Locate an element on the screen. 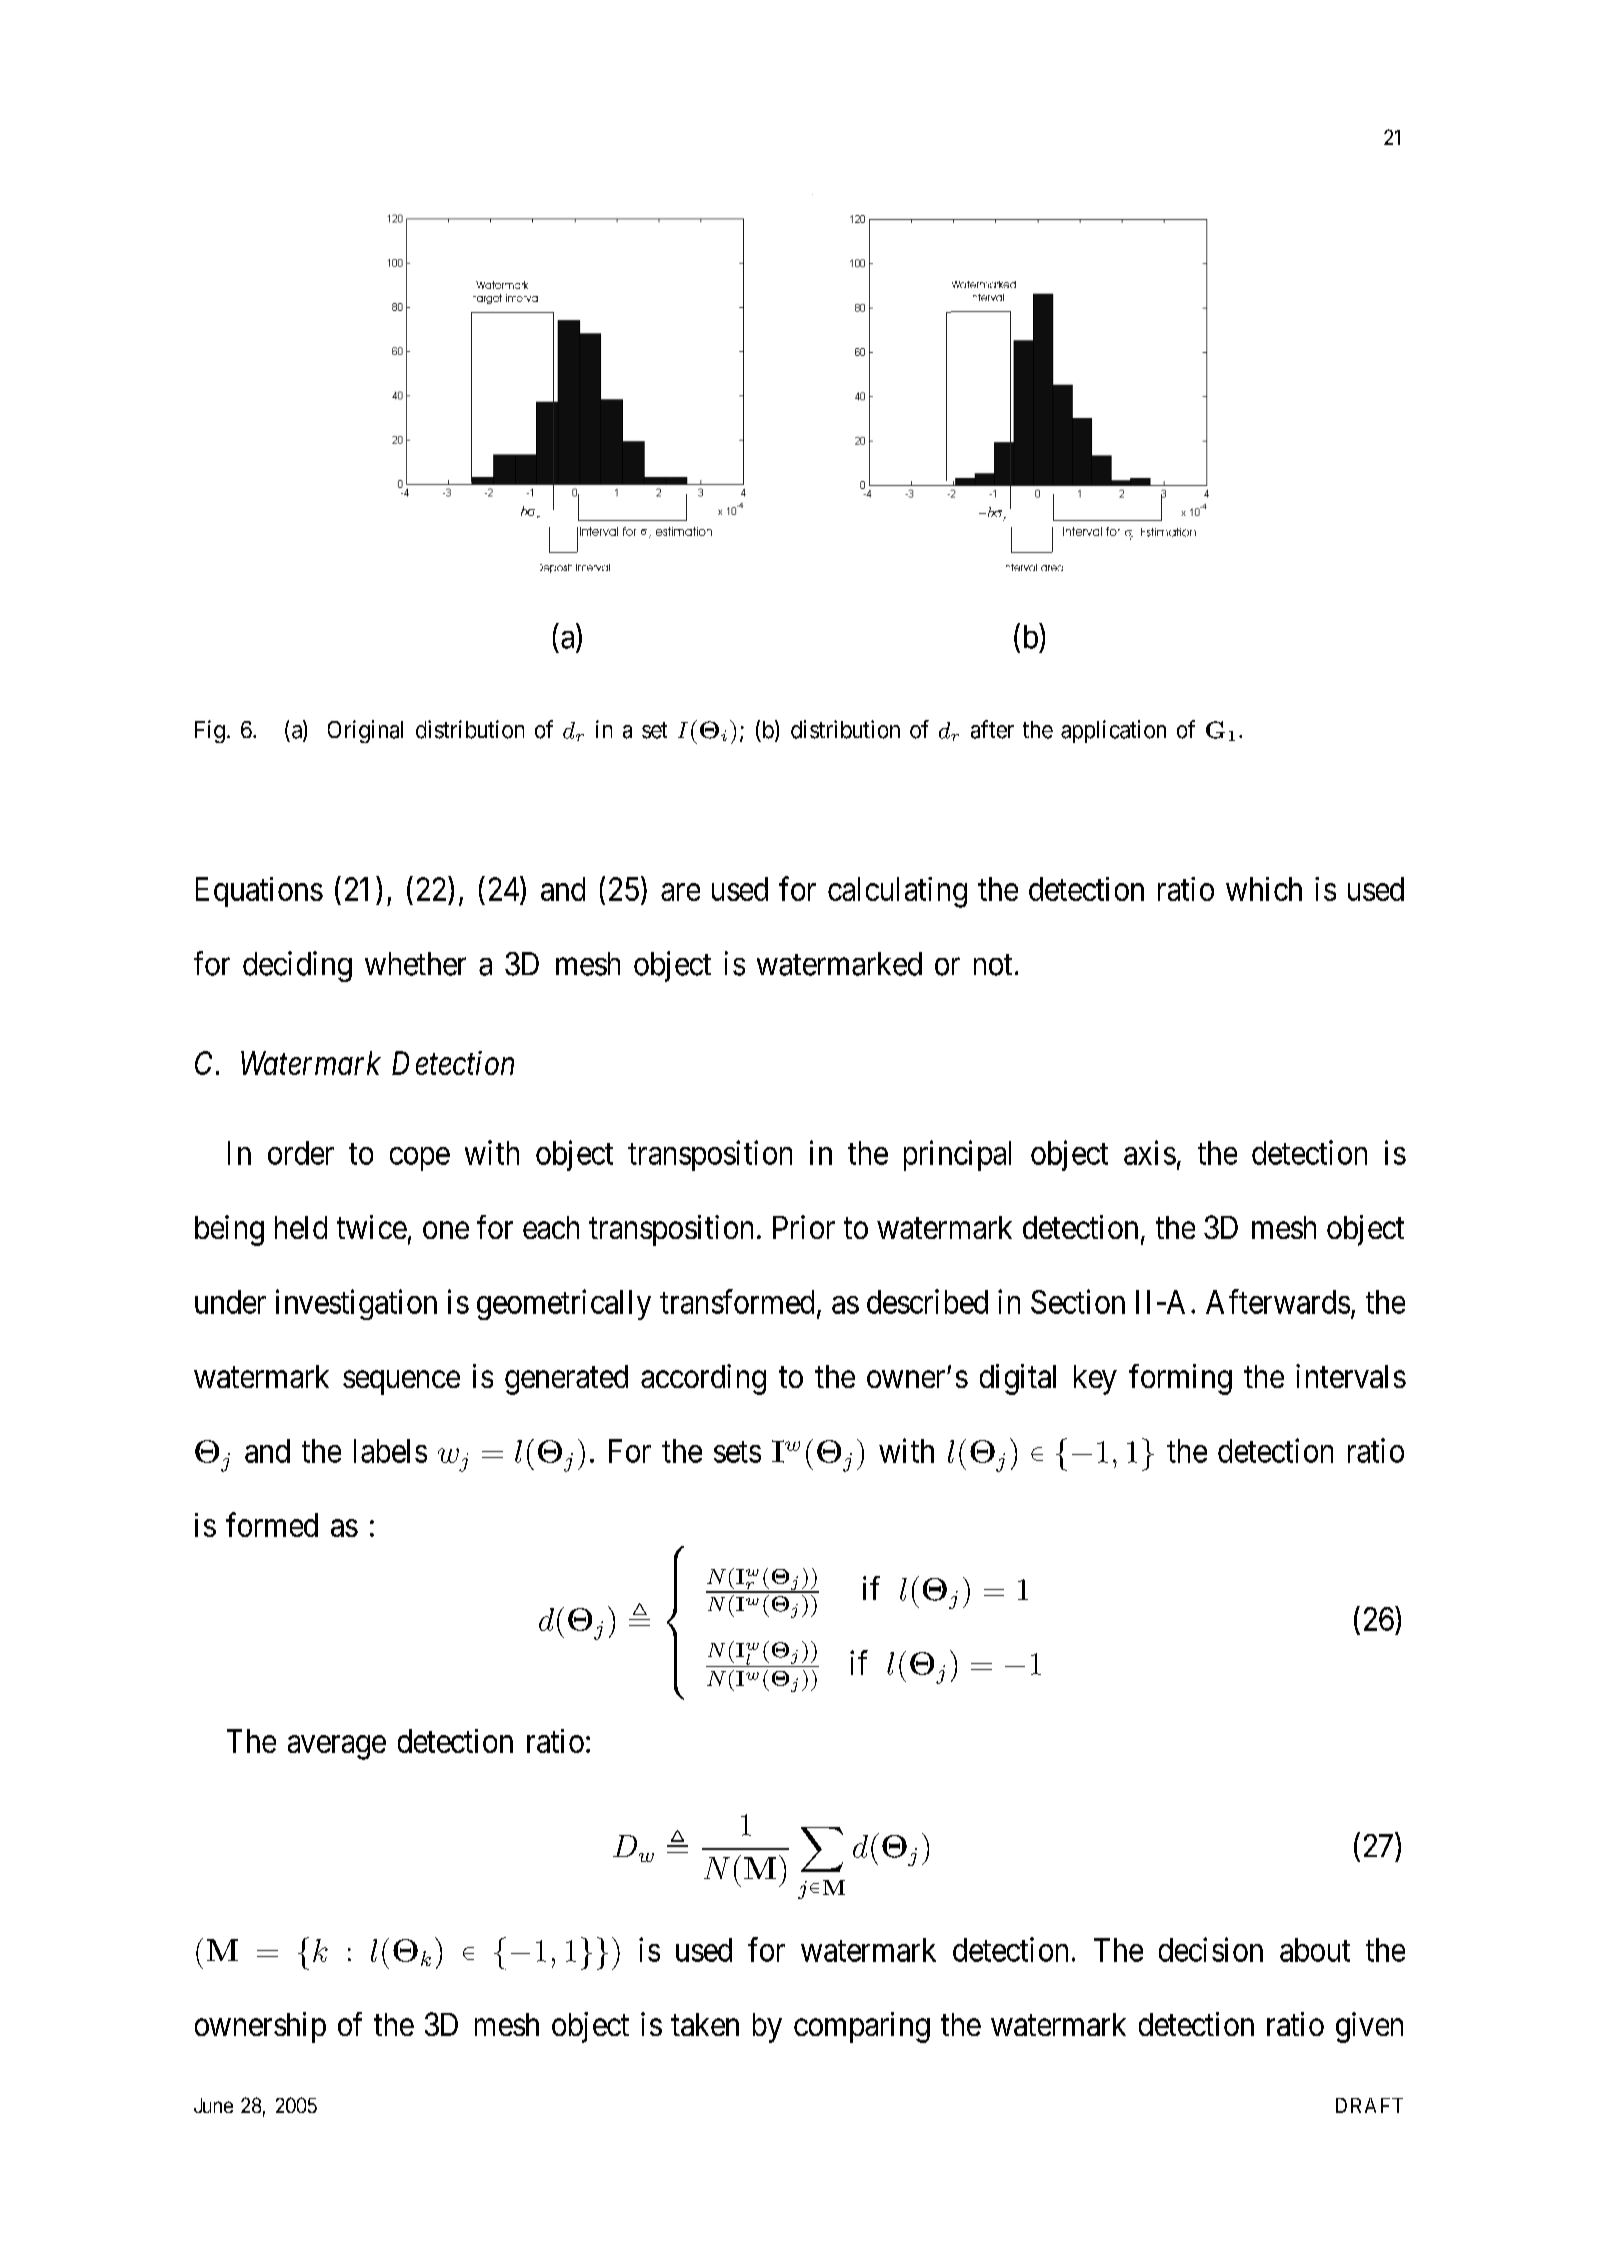 Image resolution: width=1597 pixels, height=2260 pixels. sequence is located at coordinates (401, 1383).
